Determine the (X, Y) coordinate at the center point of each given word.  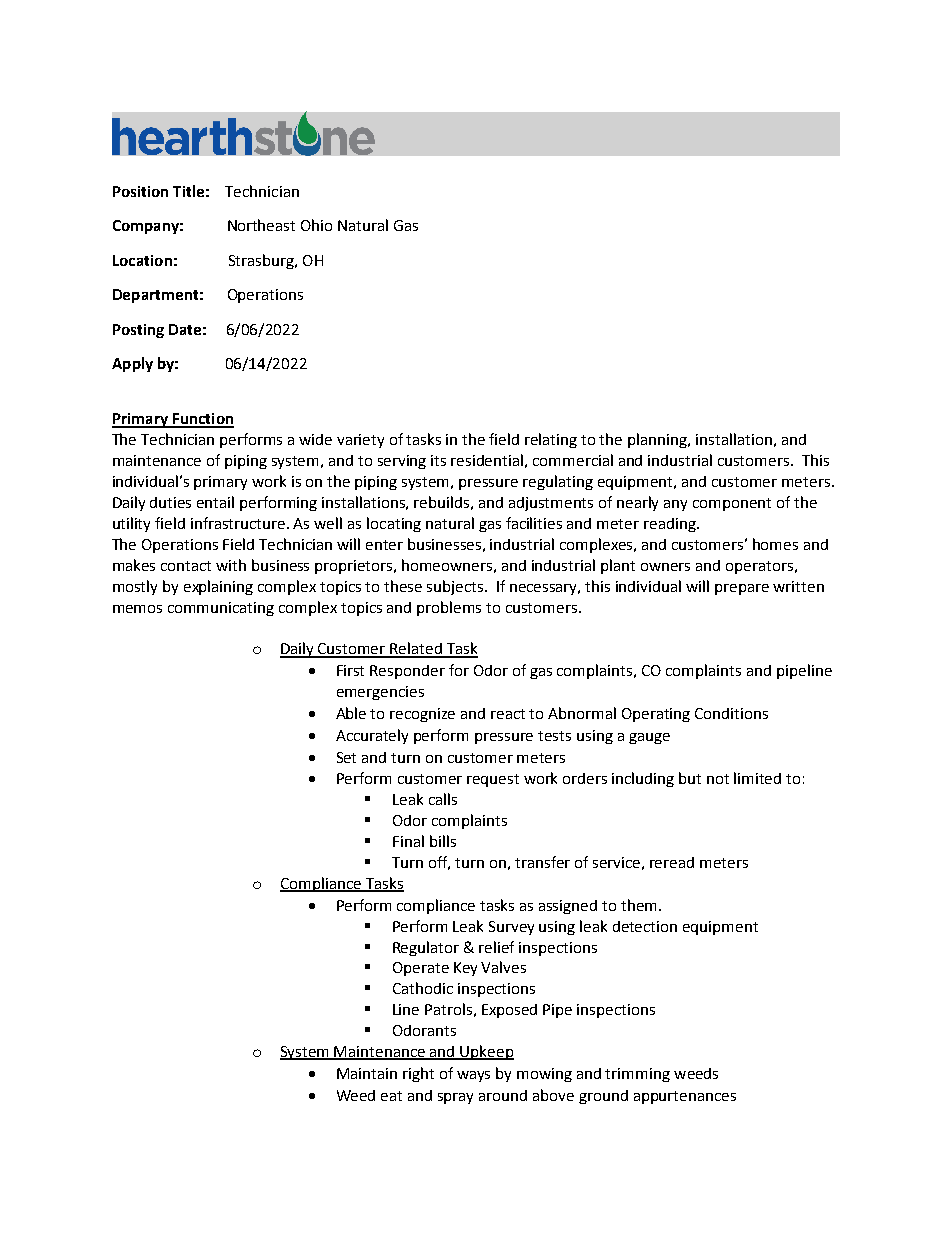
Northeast (261, 225)
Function (202, 420)
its (438, 460)
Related (416, 649)
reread (672, 862)
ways (473, 1076)
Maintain (367, 1073)
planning (658, 440)
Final (408, 841)
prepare (742, 589)
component (732, 504)
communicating (221, 609)
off (439, 863)
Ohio (316, 225)
